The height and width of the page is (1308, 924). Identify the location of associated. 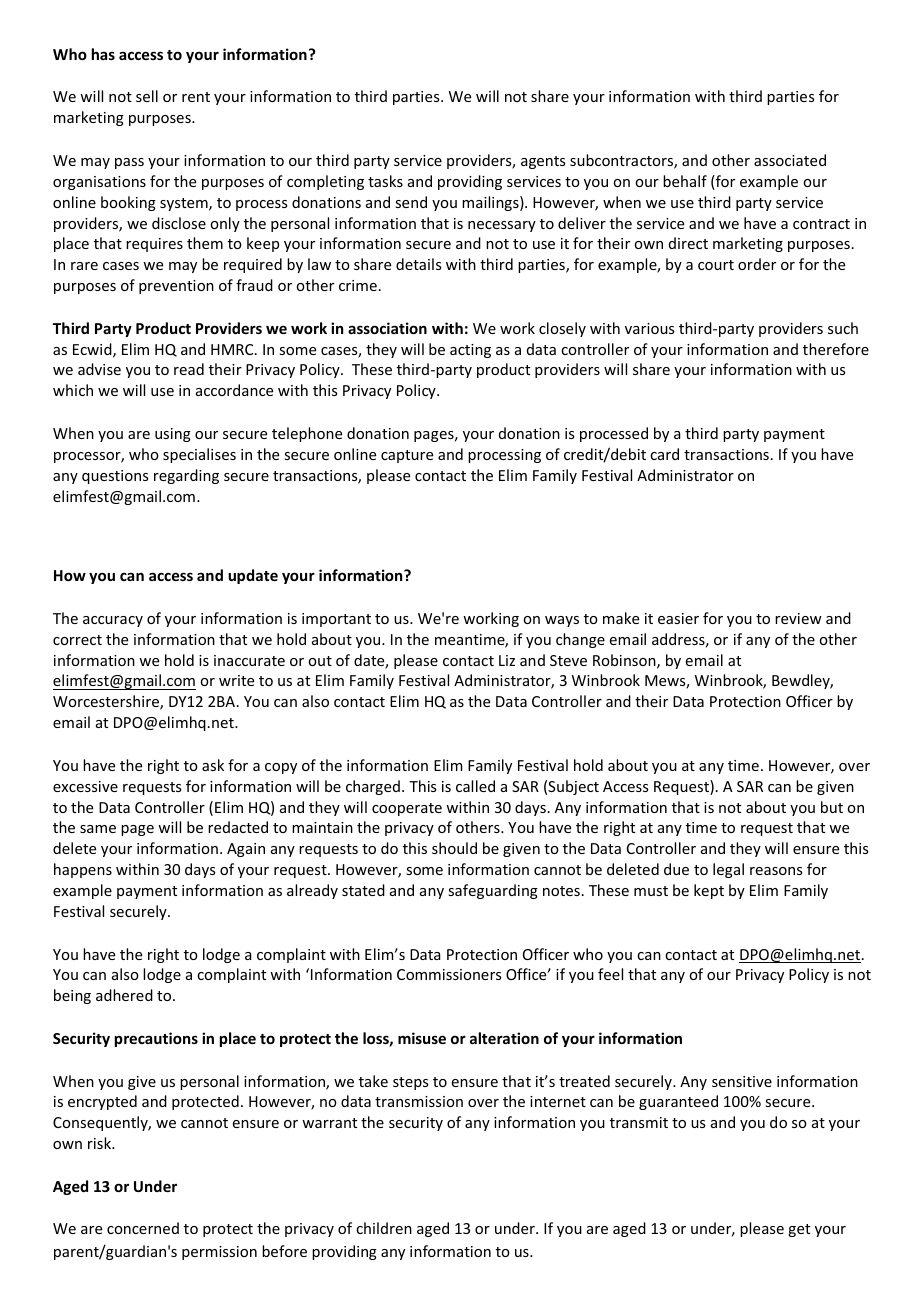
(790, 160).
